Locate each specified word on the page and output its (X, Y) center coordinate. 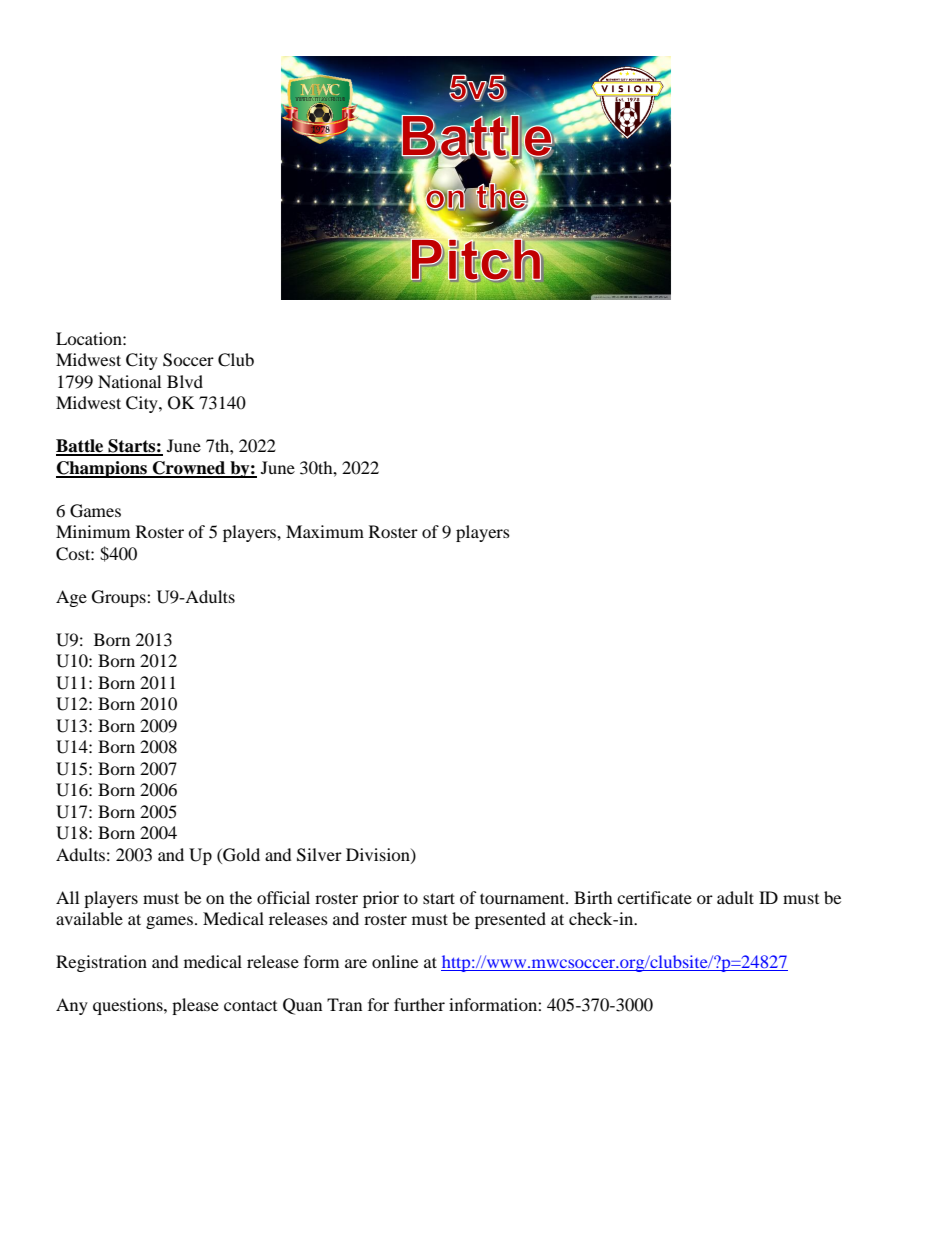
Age (71, 598)
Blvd (185, 381)
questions (129, 1006)
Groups (120, 598)
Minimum (93, 531)
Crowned (189, 469)
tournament (523, 898)
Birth (593, 897)
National (129, 381)
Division (379, 855)
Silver (319, 855)
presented (510, 920)
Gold (240, 855)
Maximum (325, 531)
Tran (344, 1004)
